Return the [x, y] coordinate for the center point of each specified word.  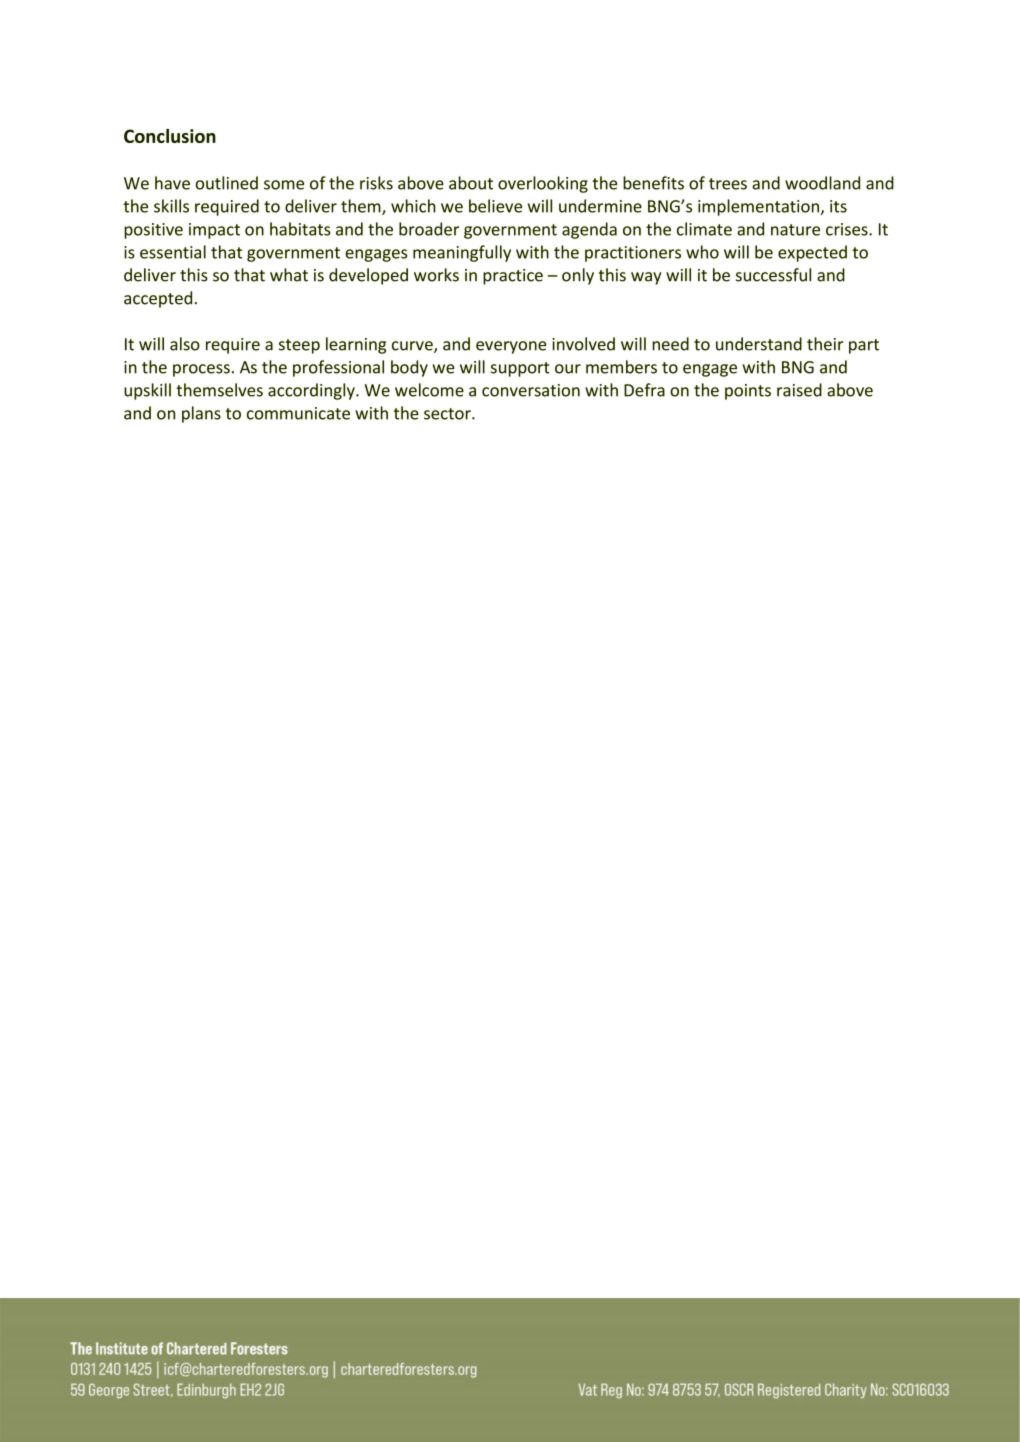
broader [429, 229]
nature [795, 230]
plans [201, 414]
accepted [158, 299]
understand [759, 344]
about [471, 183]
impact [214, 231]
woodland [822, 183]
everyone [511, 347]
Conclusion [170, 136]
